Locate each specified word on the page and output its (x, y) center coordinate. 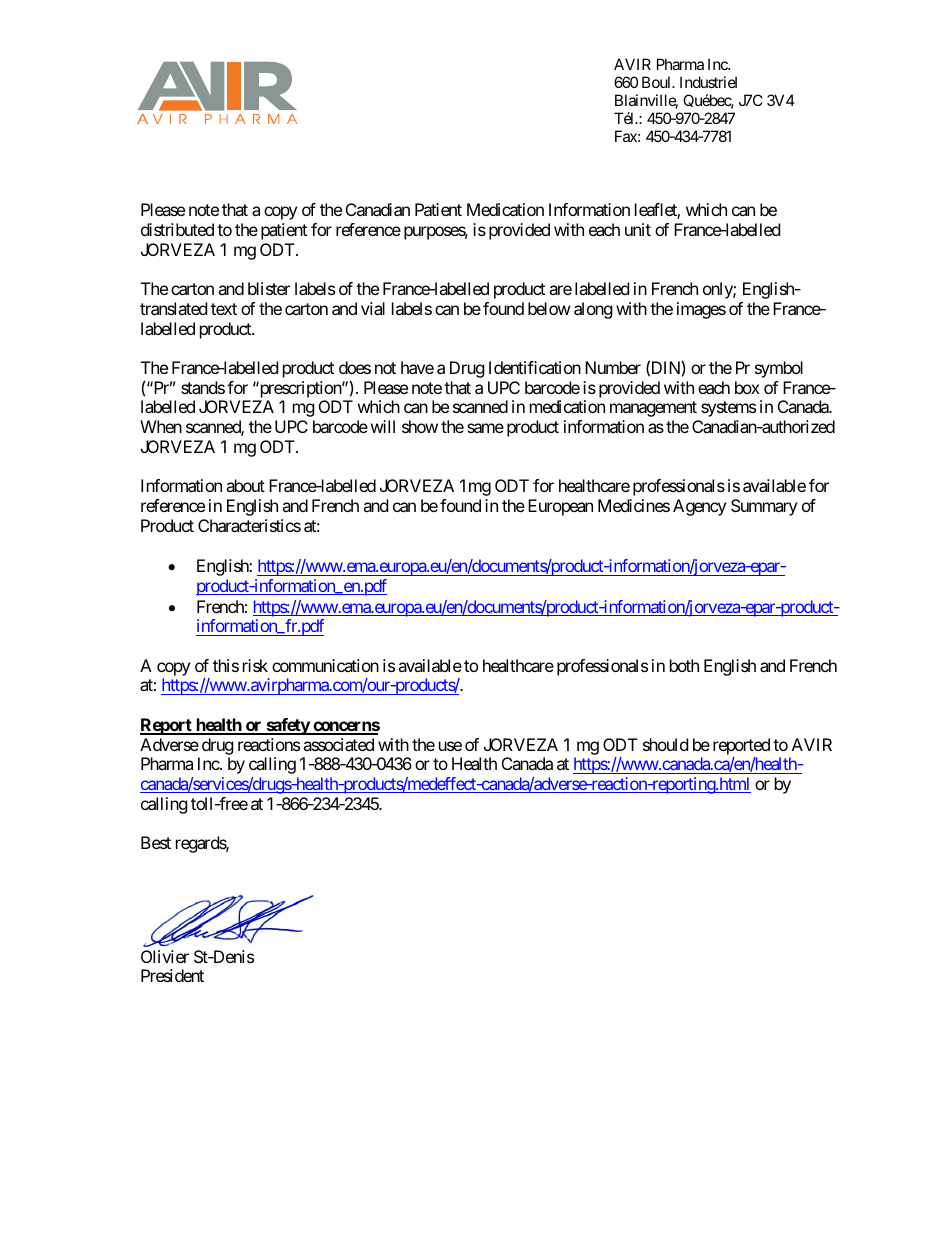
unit (638, 229)
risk (255, 665)
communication (325, 665)
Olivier (165, 956)
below (549, 308)
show (420, 426)
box (747, 387)
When (161, 426)
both (684, 665)
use (450, 746)
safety (287, 726)
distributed (177, 229)
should (665, 744)
